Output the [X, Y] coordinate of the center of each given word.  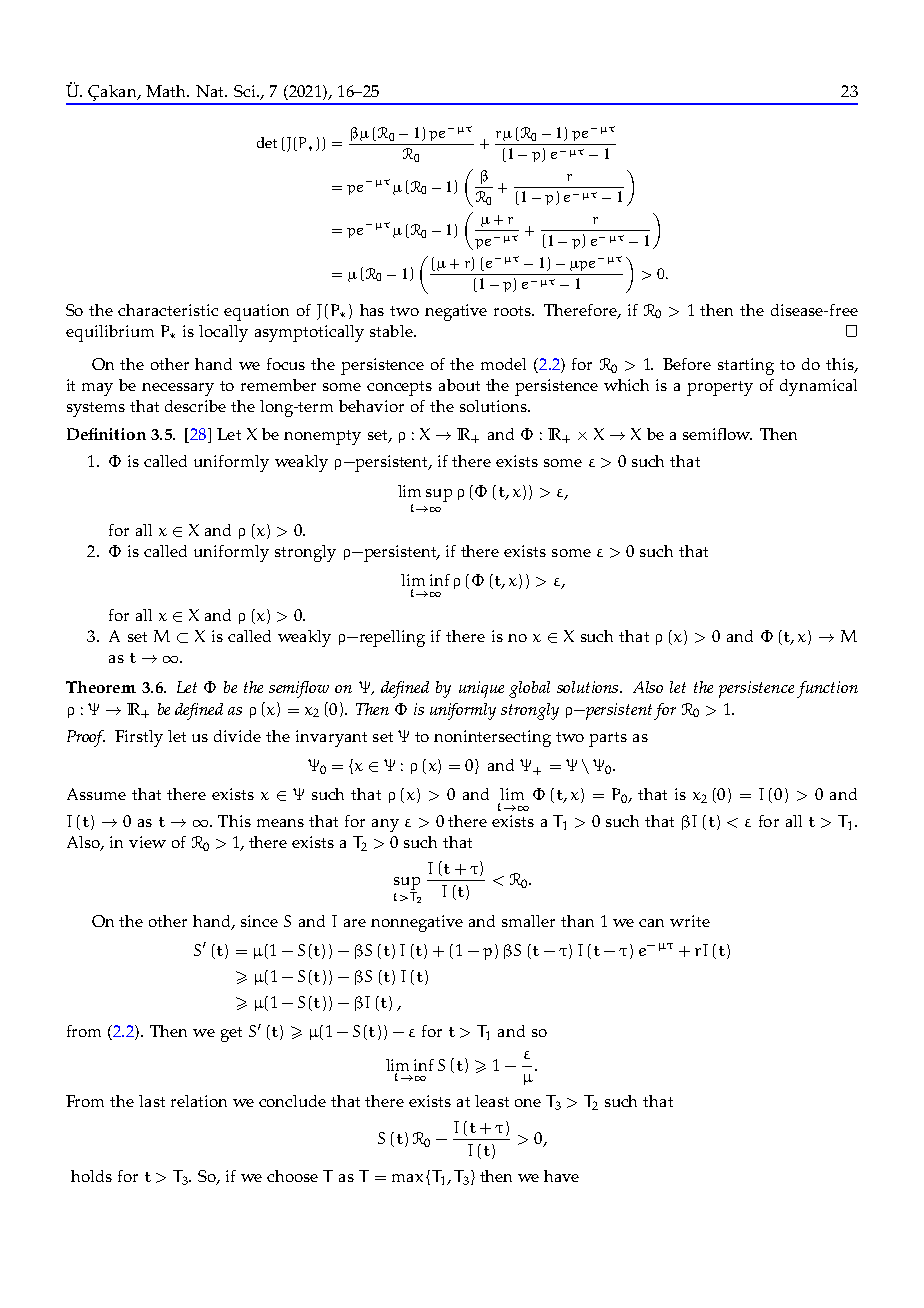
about [459, 385]
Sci [246, 91]
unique [481, 689]
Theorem [101, 687]
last [152, 1101]
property [720, 388]
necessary [178, 389]
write [690, 921]
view [147, 842]
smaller [528, 921]
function [827, 689]
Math [167, 91]
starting [746, 366]
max [407, 1178]
